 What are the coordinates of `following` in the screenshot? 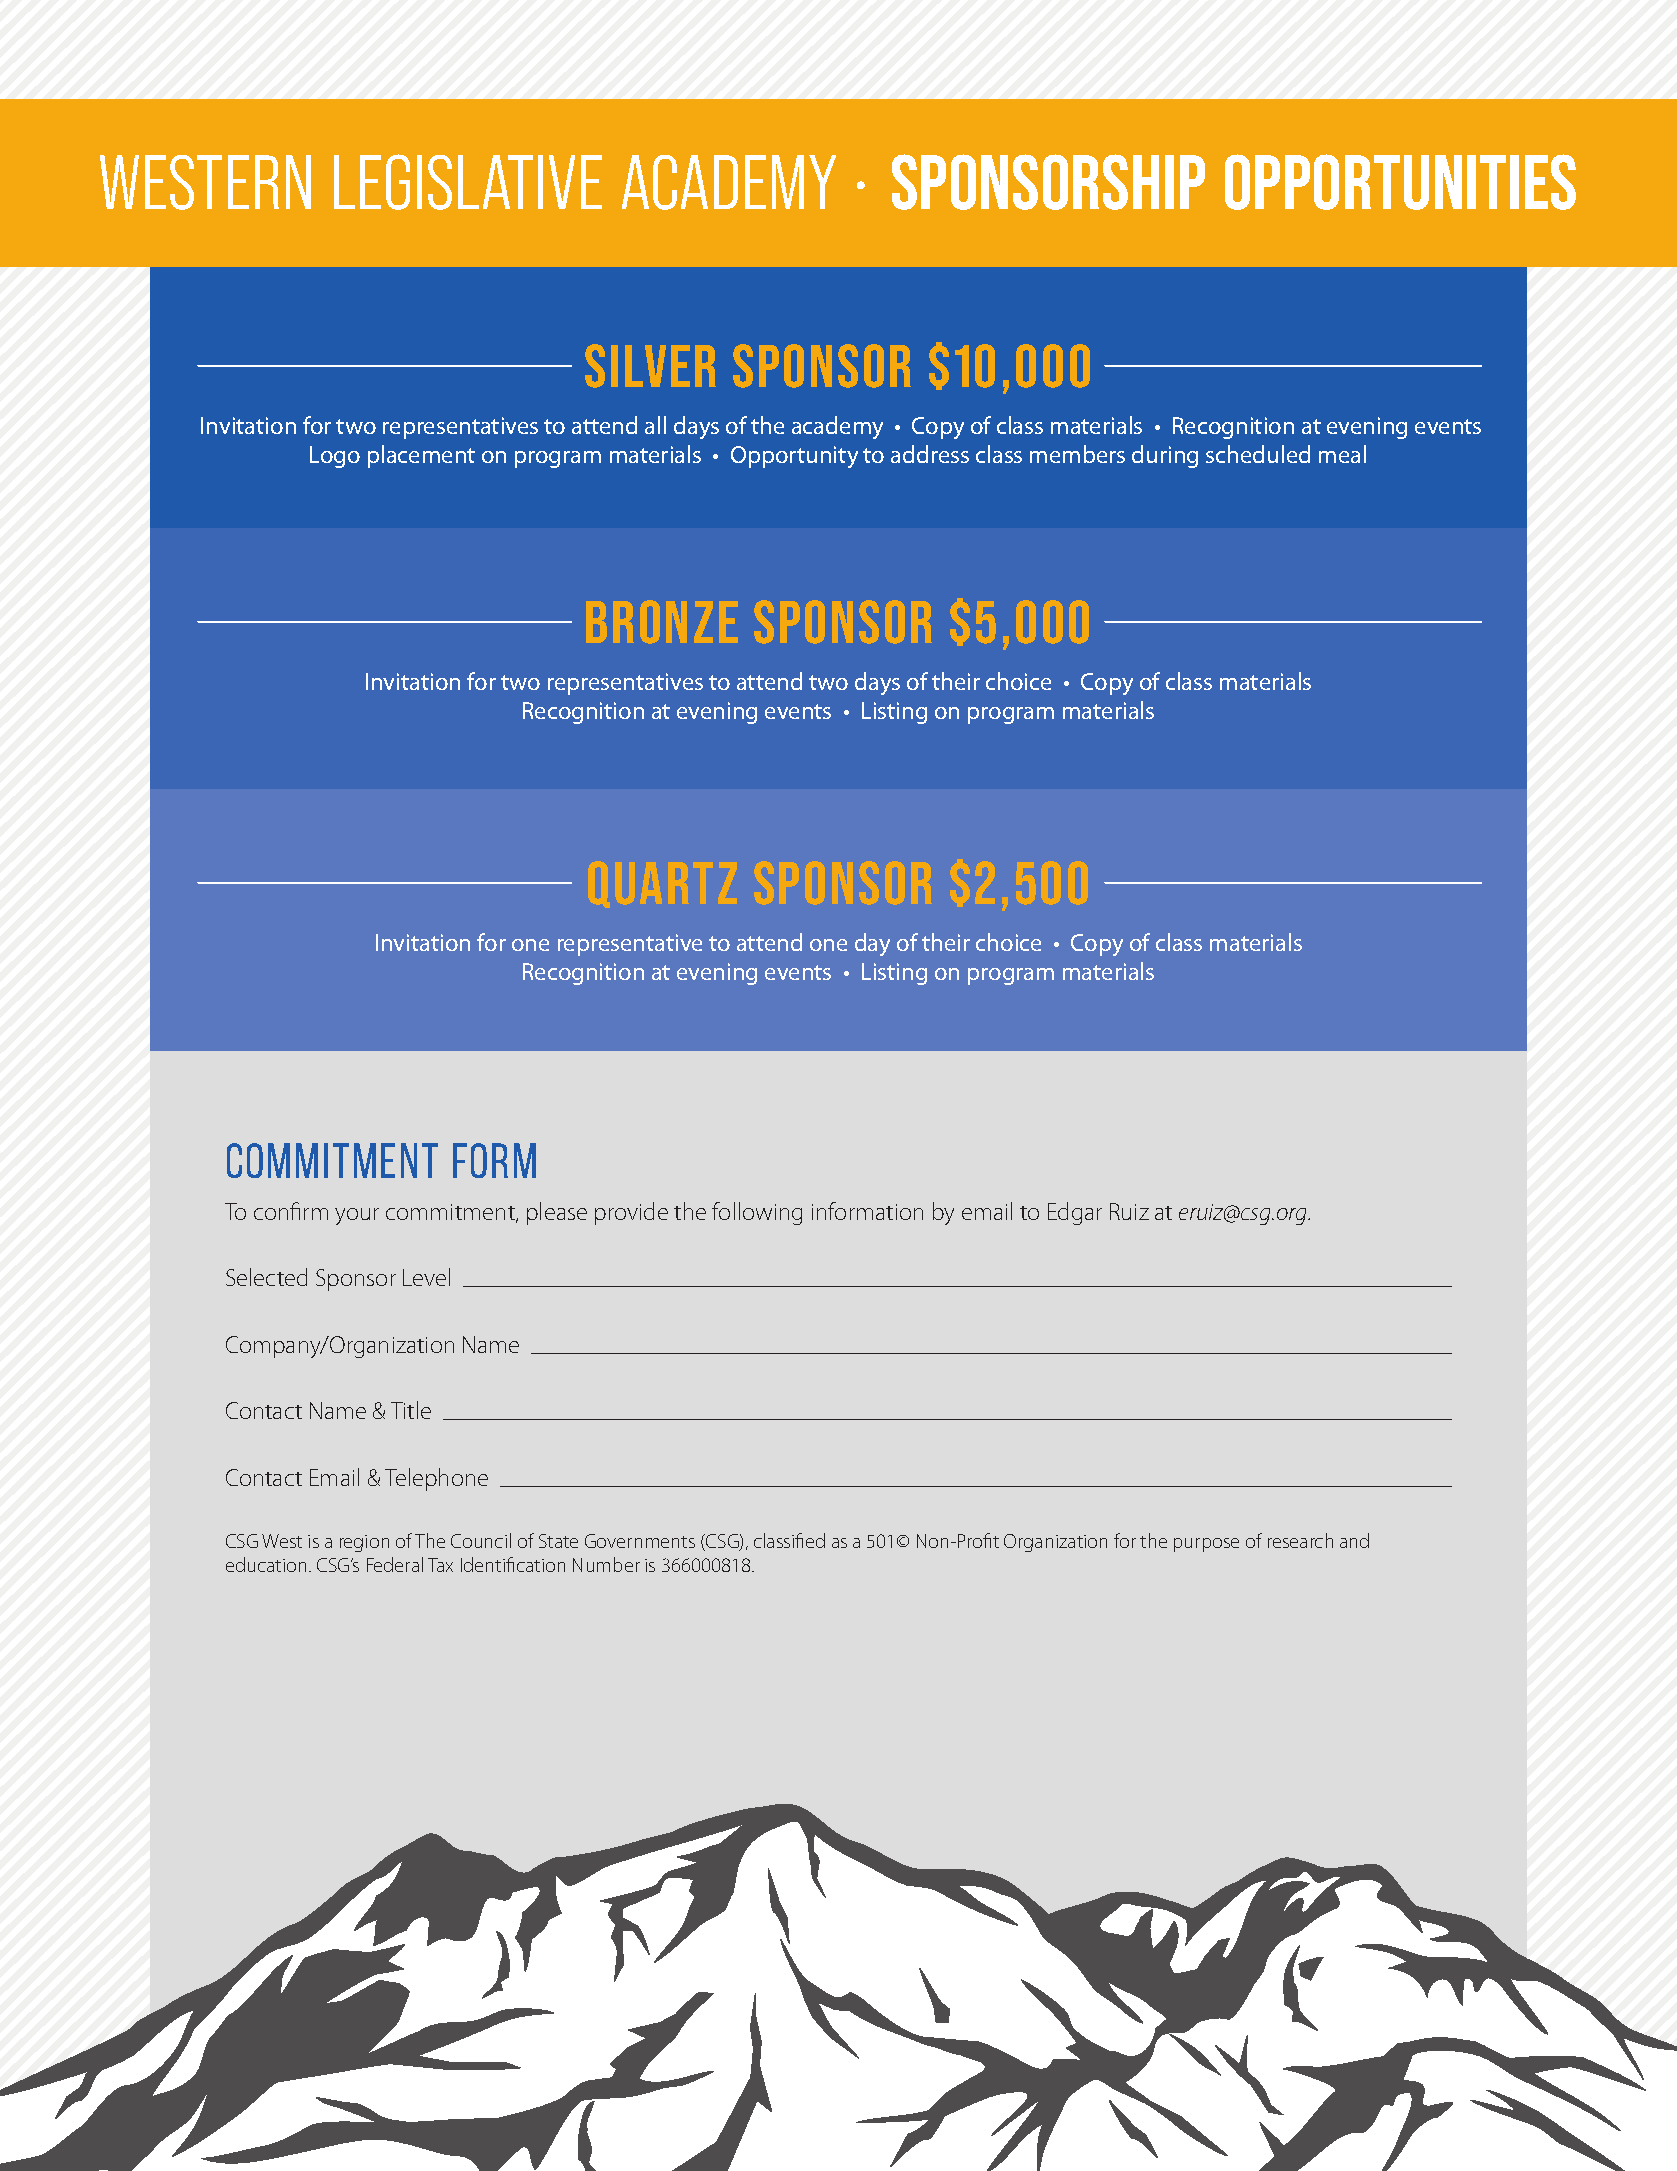 It's located at (757, 1213).
